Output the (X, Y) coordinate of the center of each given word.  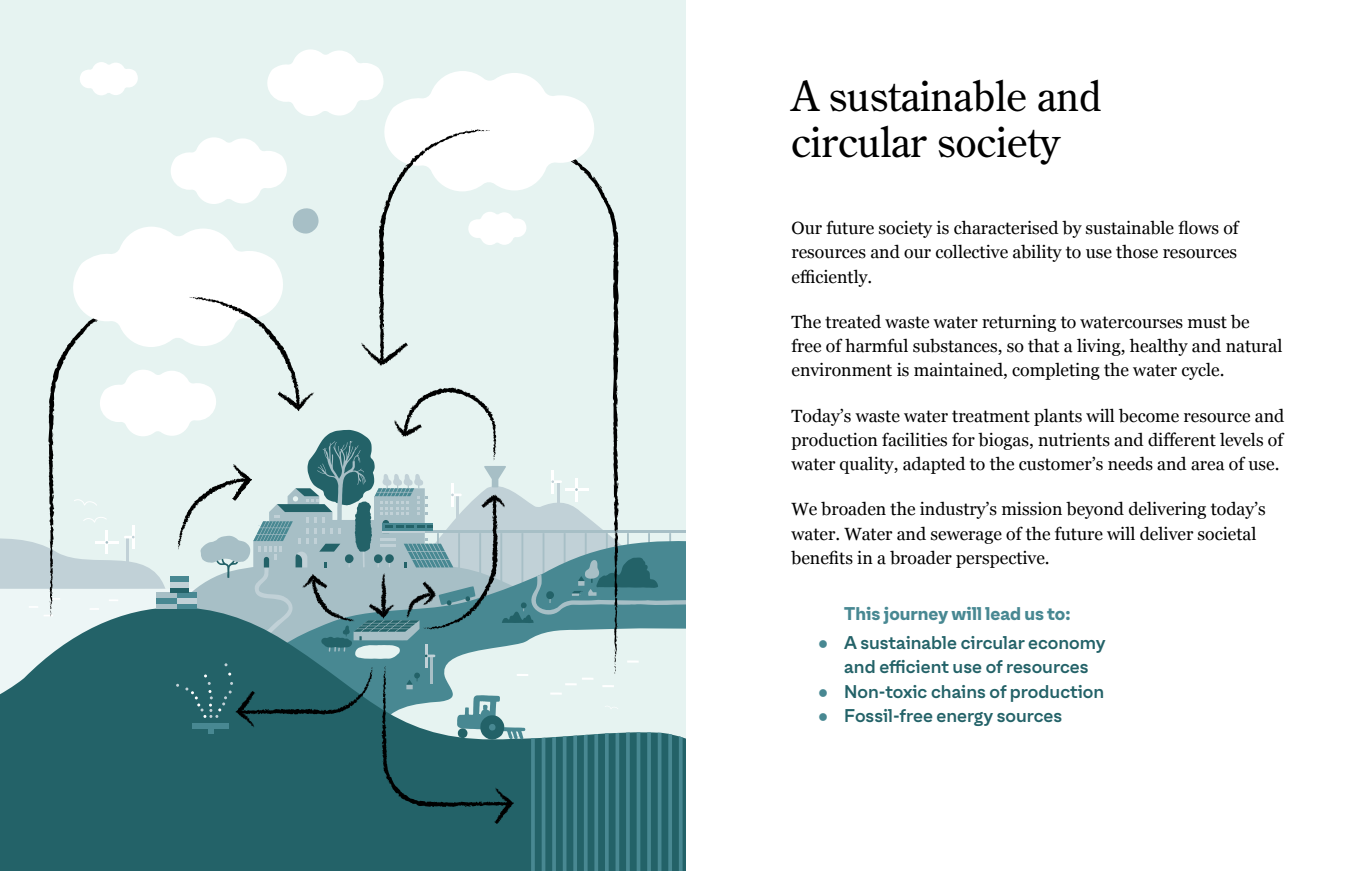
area (1208, 466)
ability (1037, 253)
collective (972, 251)
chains (958, 691)
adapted (934, 465)
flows (1198, 227)
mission (1032, 509)
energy (965, 719)
